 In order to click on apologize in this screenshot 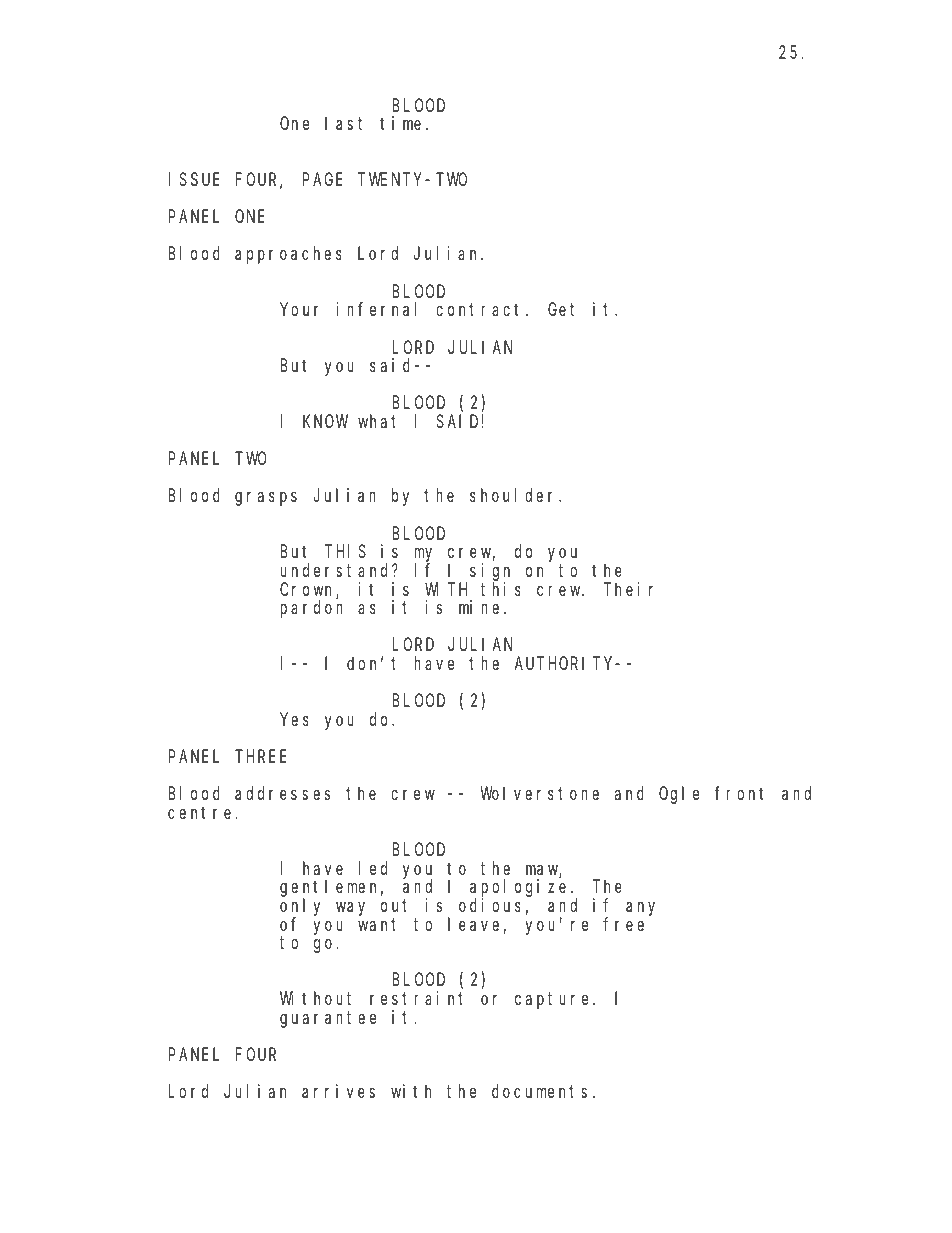, I will do `click(518, 889)`.
